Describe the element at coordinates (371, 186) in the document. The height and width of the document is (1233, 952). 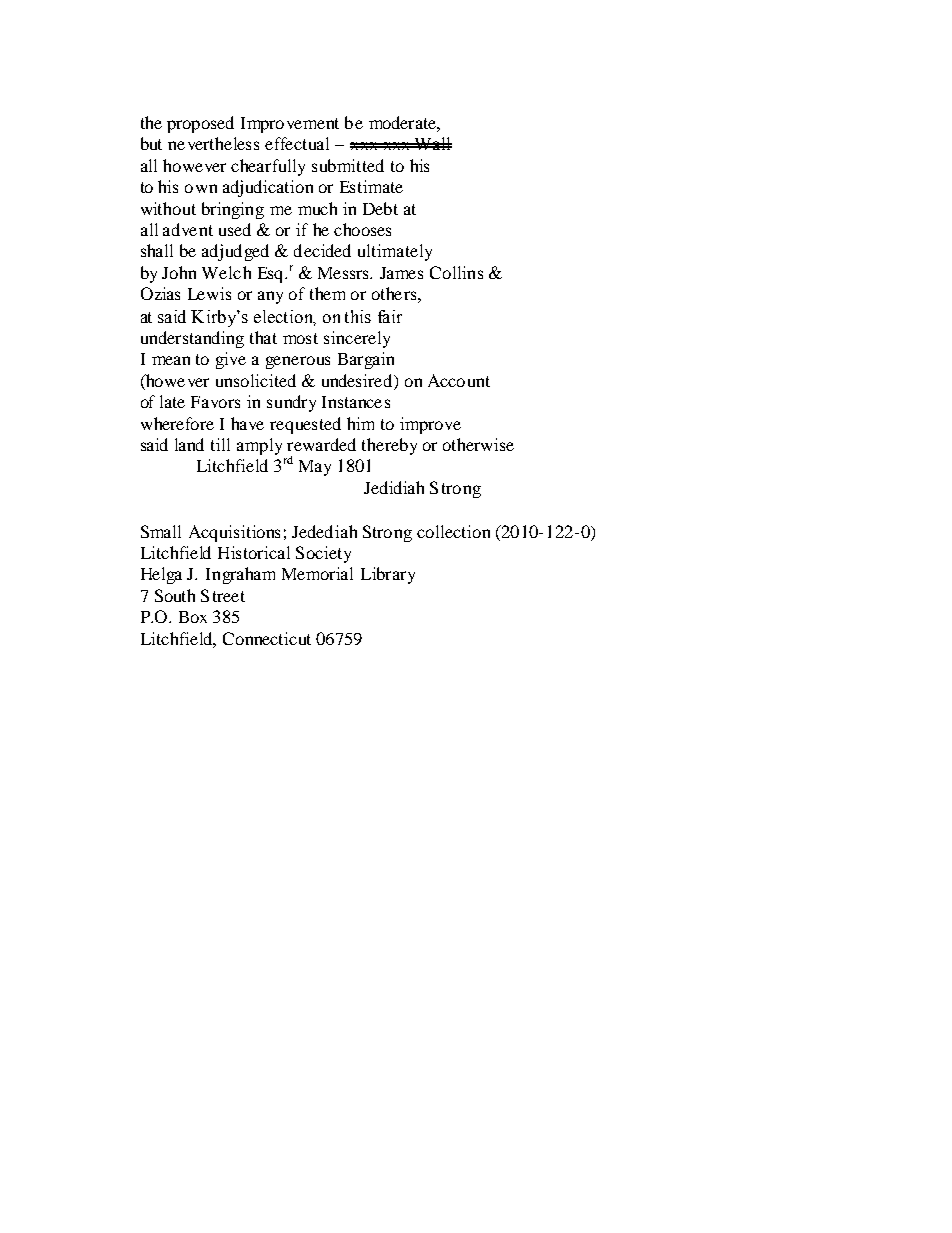
I see `Estimate` at that location.
